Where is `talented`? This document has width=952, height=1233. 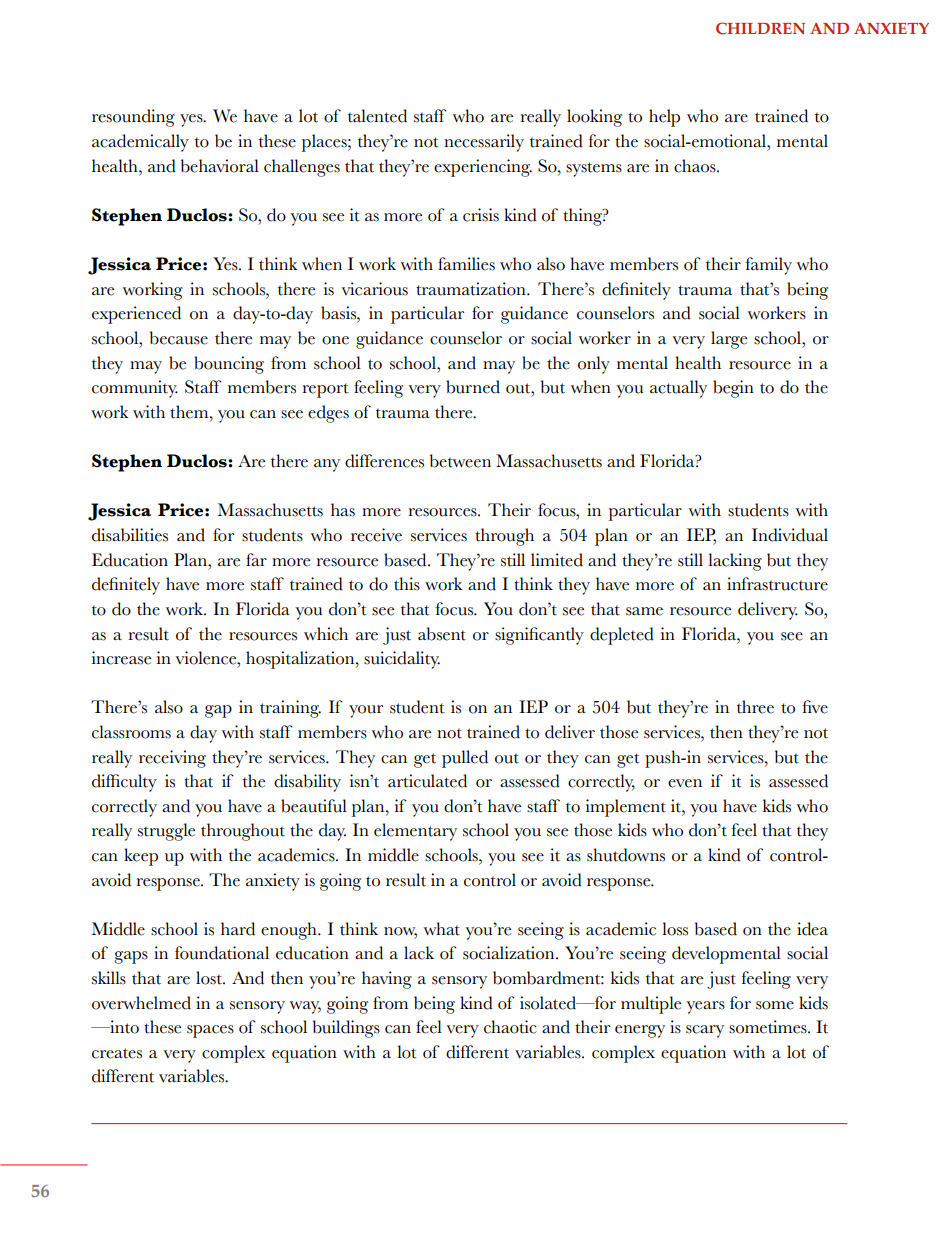
talented is located at coordinates (377, 116).
